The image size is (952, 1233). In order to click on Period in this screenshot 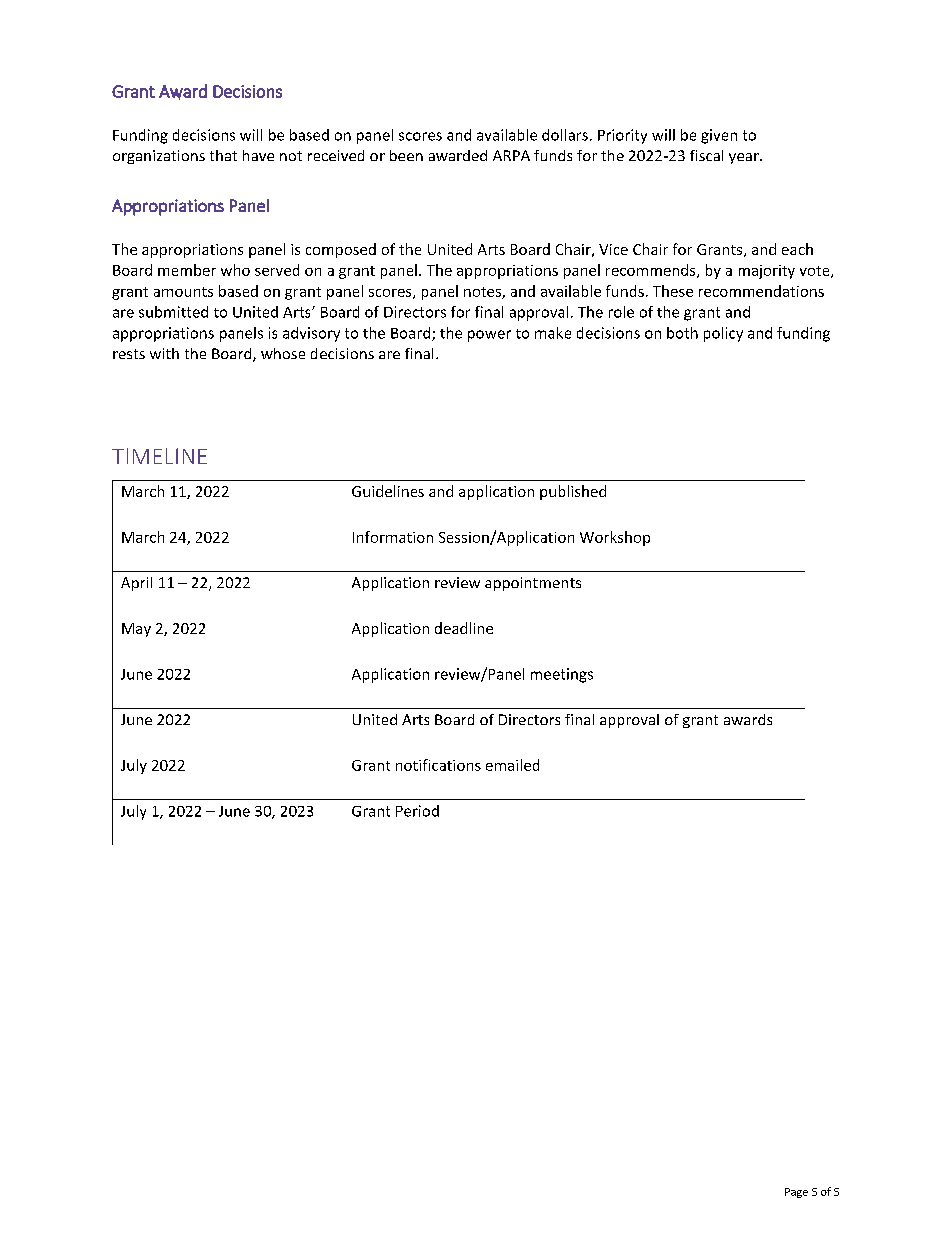, I will do `click(417, 811)`.
